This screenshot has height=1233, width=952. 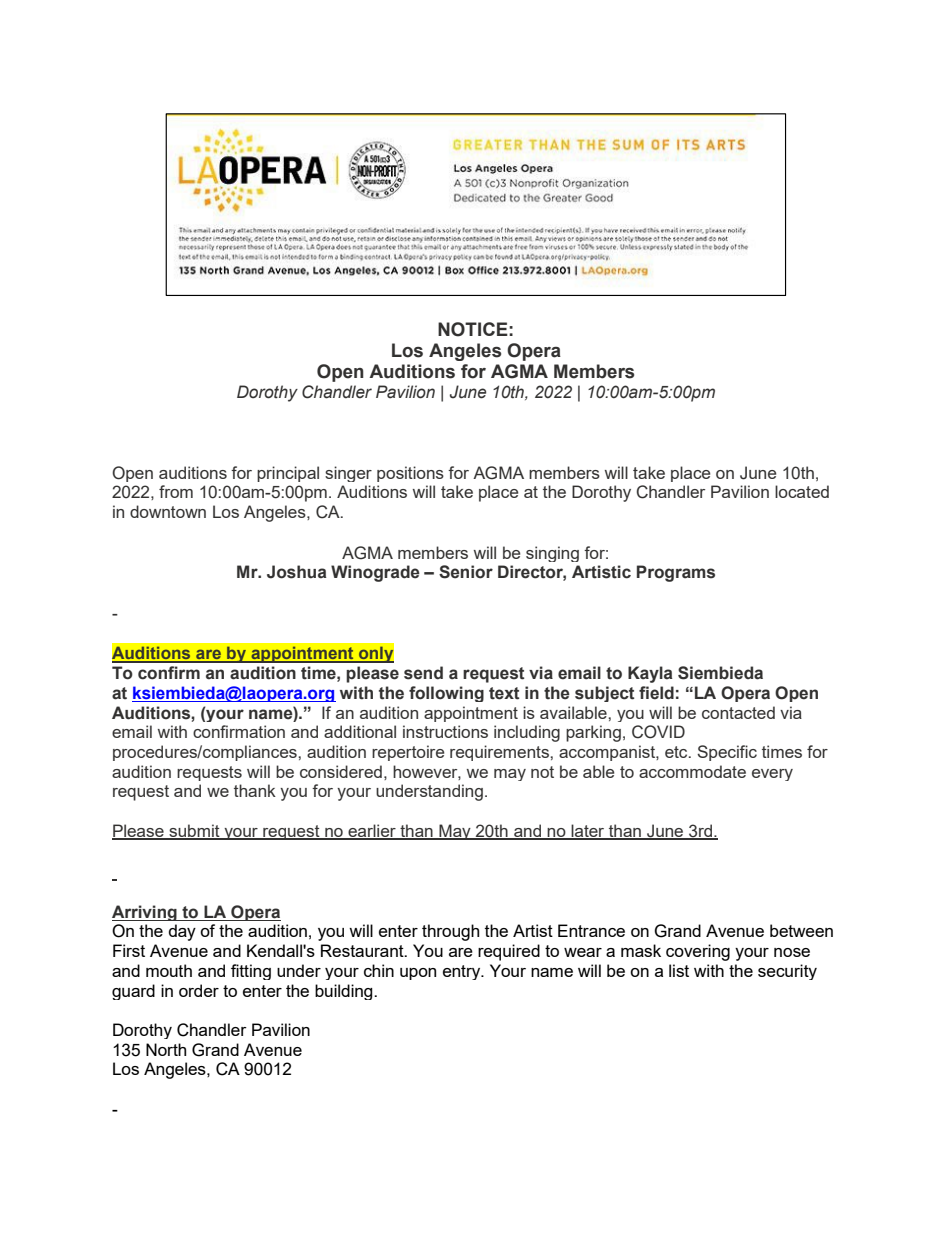 I want to click on Programs, so click(x=676, y=573).
